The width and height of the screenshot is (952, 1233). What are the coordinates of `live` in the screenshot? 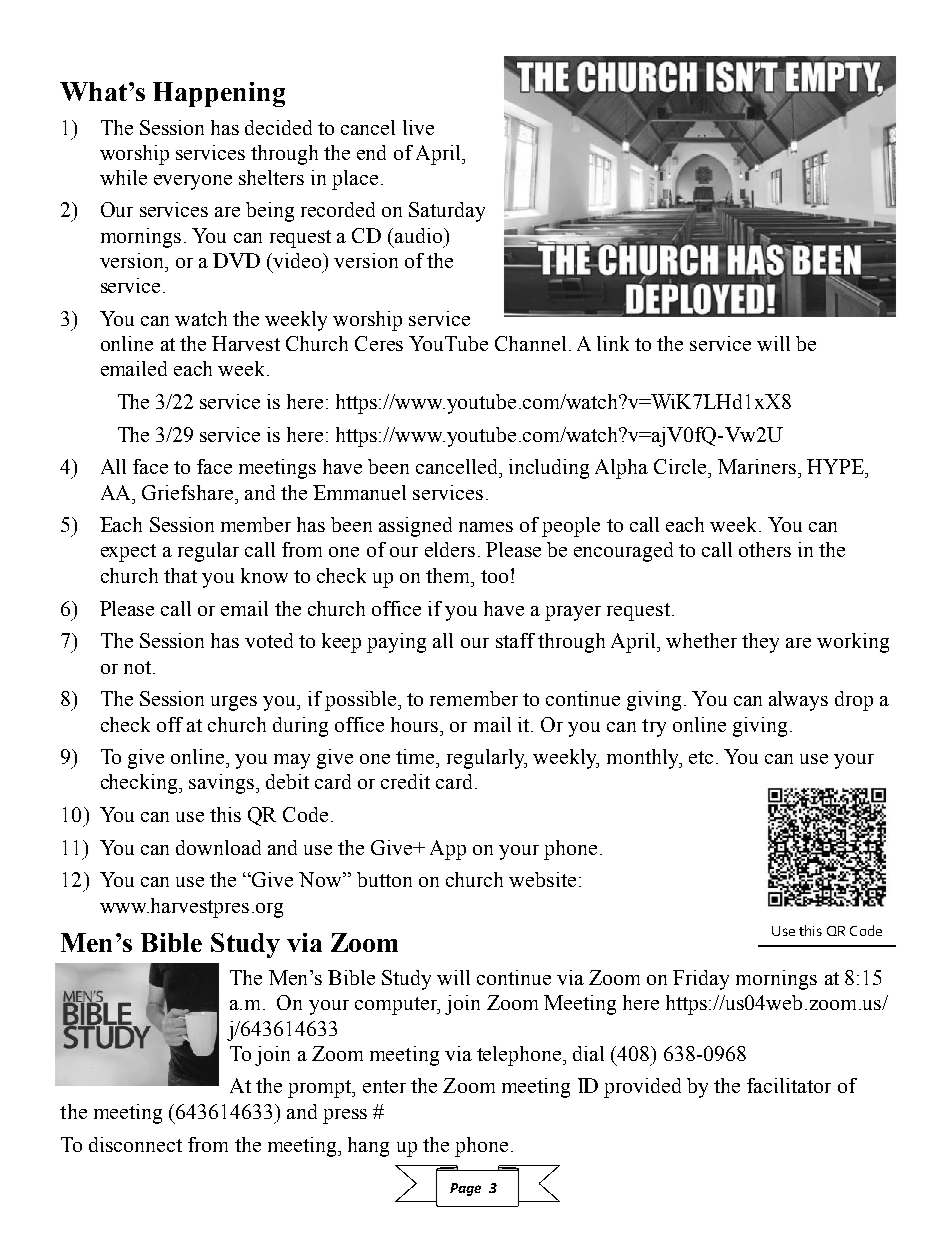 It's located at (418, 127).
